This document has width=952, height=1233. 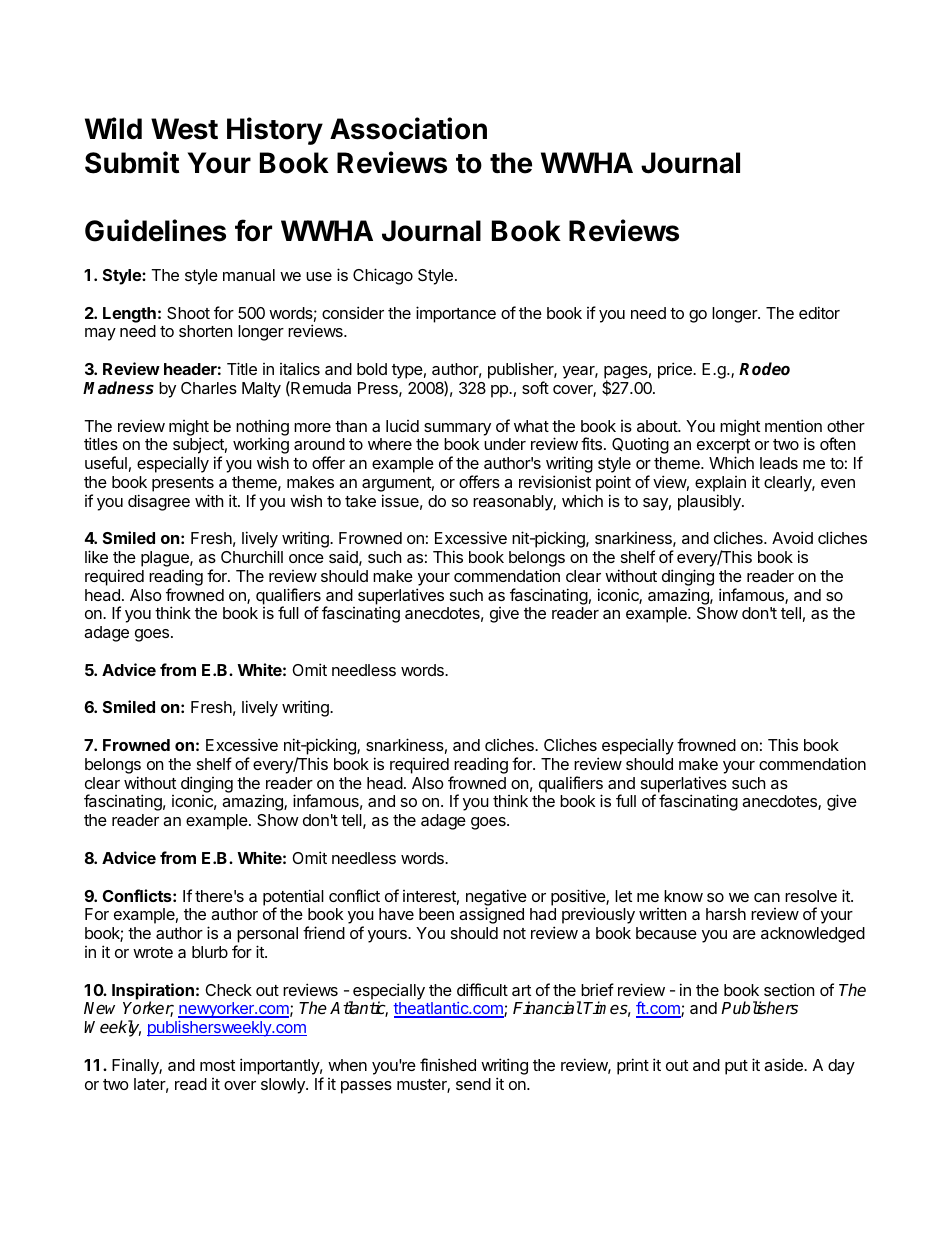 I want to click on editor, so click(x=819, y=312).
